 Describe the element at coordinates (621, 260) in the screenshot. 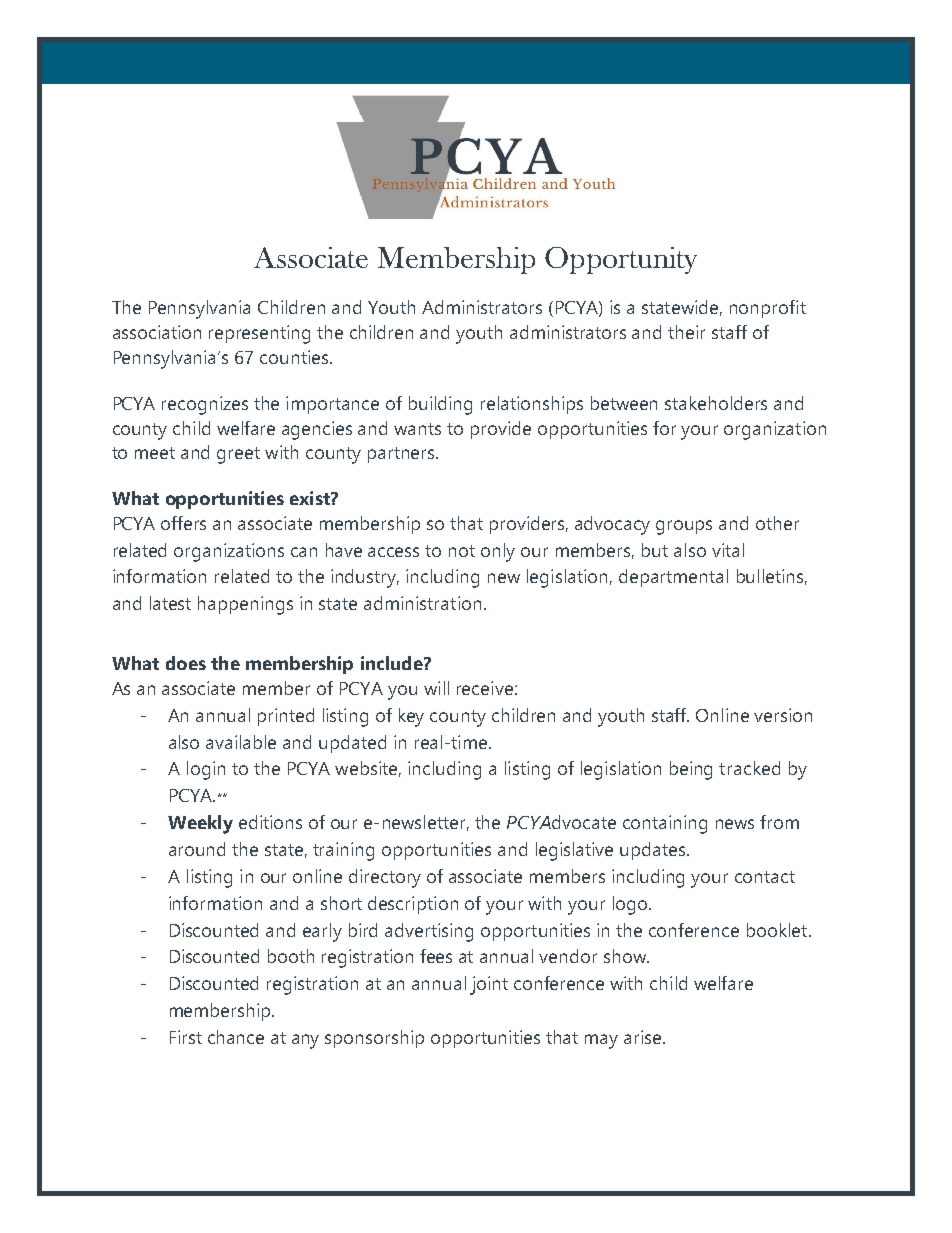

I see `Opportunity` at that location.
